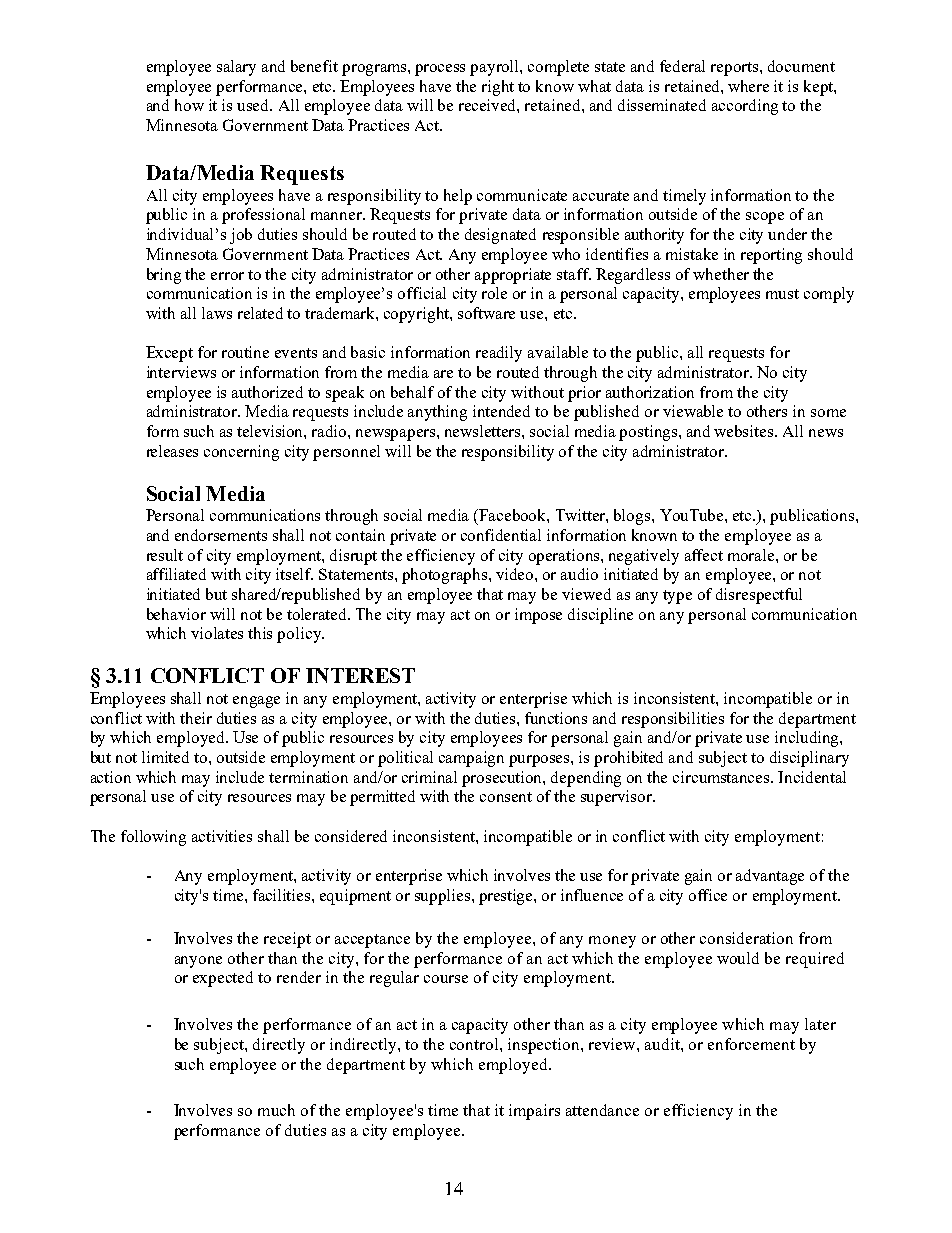 This screenshot has height=1233, width=952. Describe the element at coordinates (475, 1044) in the screenshot. I see `control` at that location.
